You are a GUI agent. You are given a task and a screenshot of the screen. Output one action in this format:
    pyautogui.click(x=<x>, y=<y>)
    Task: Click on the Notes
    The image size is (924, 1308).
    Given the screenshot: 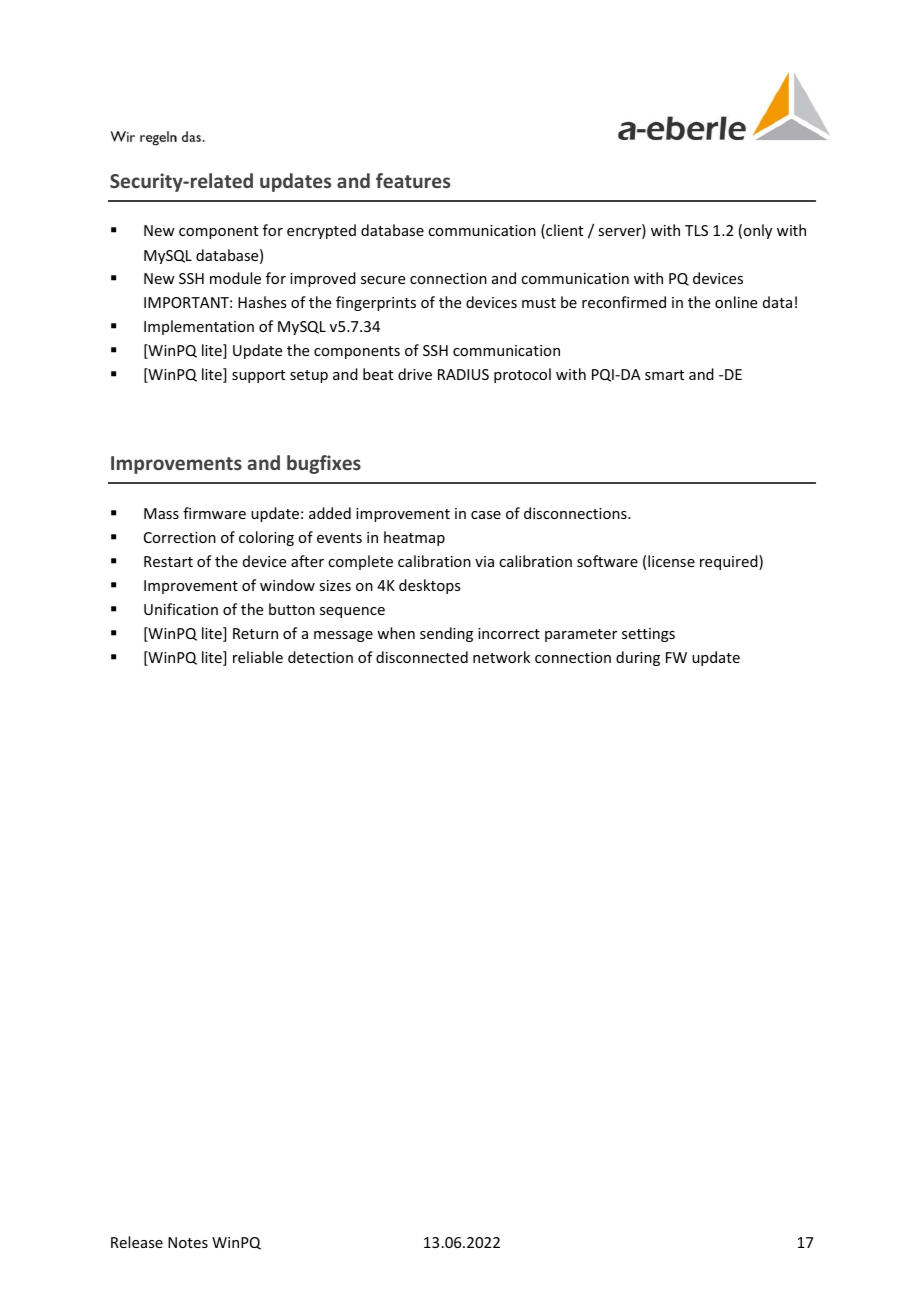 What is the action you would take?
    pyautogui.click(x=188, y=1242)
